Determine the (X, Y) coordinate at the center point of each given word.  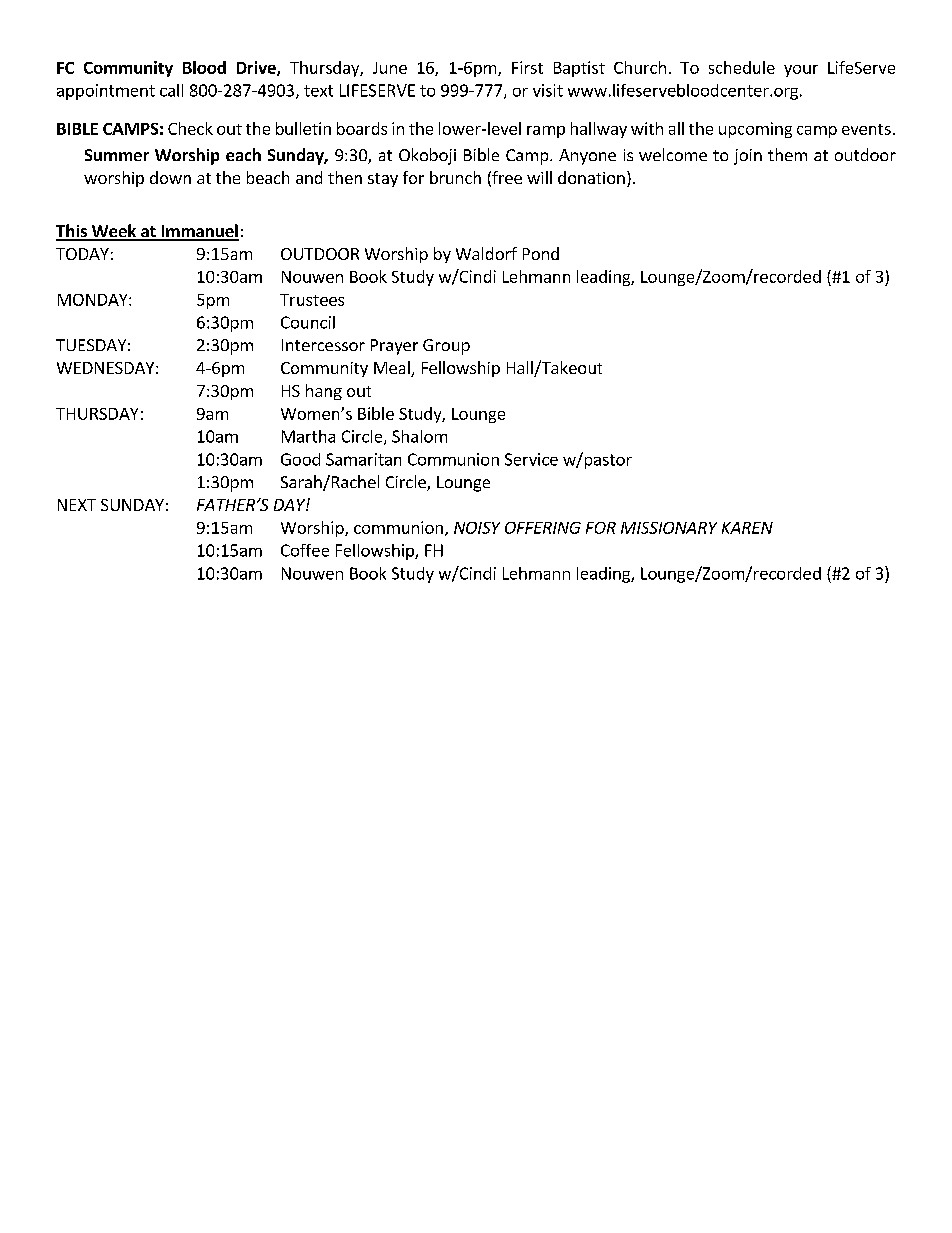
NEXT (77, 505)
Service (531, 459)
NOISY (477, 528)
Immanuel (199, 232)
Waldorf (486, 253)
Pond (541, 253)
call (171, 90)
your (801, 71)
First (527, 67)
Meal (393, 369)
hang (324, 392)
